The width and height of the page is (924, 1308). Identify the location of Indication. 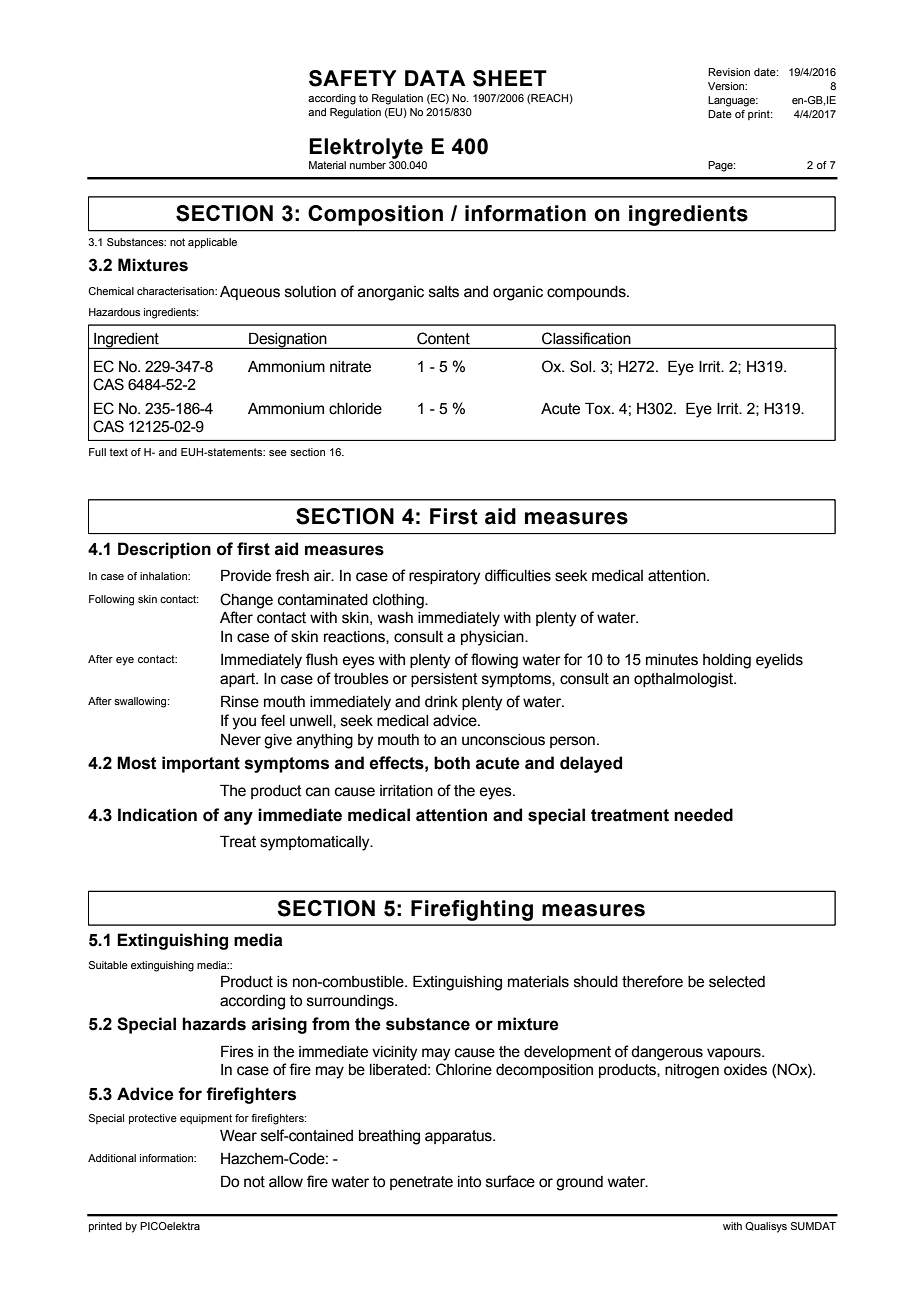
(157, 815).
